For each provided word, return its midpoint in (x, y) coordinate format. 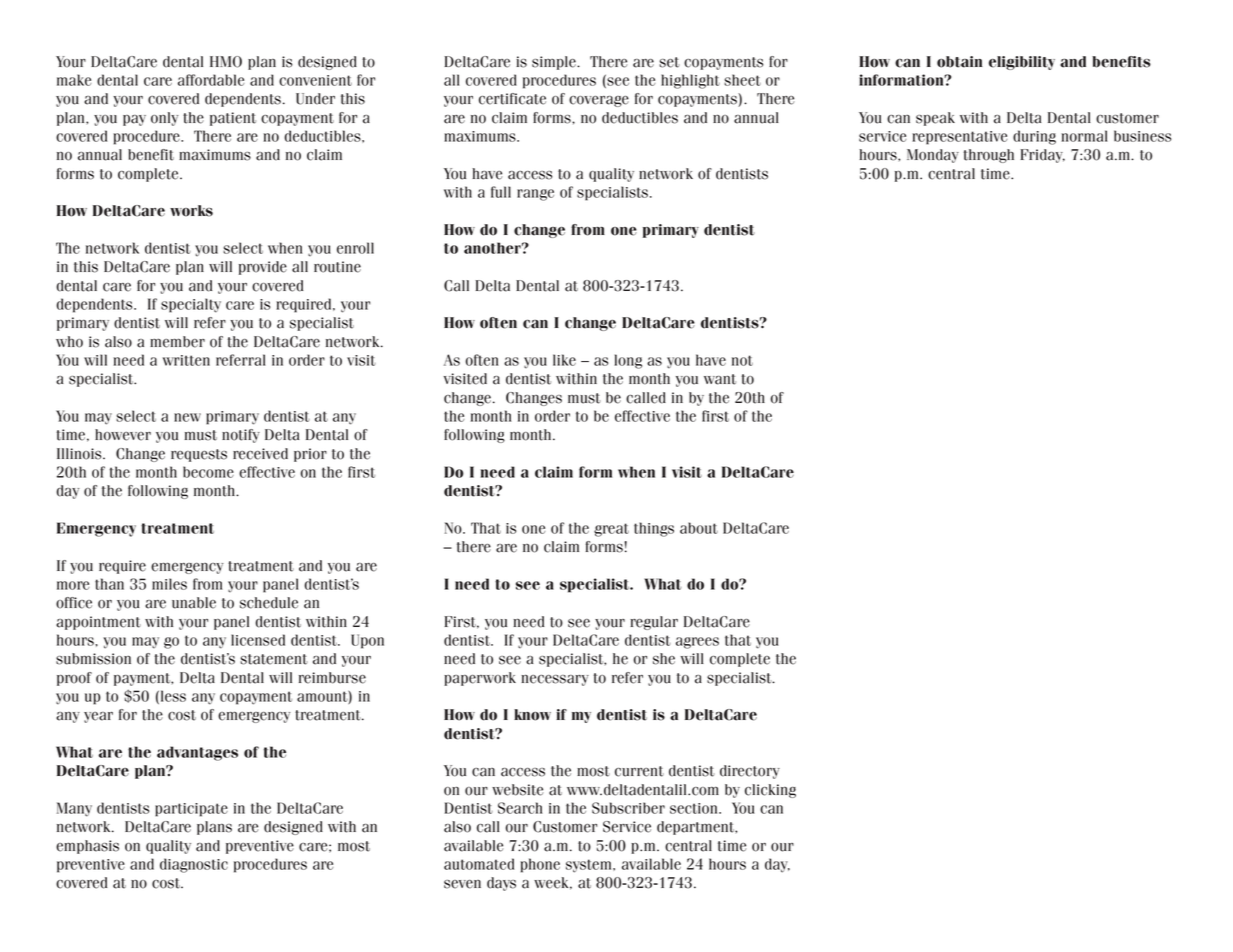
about (699, 528)
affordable (211, 80)
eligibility (1022, 63)
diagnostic (194, 865)
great (611, 530)
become (208, 472)
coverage (599, 101)
